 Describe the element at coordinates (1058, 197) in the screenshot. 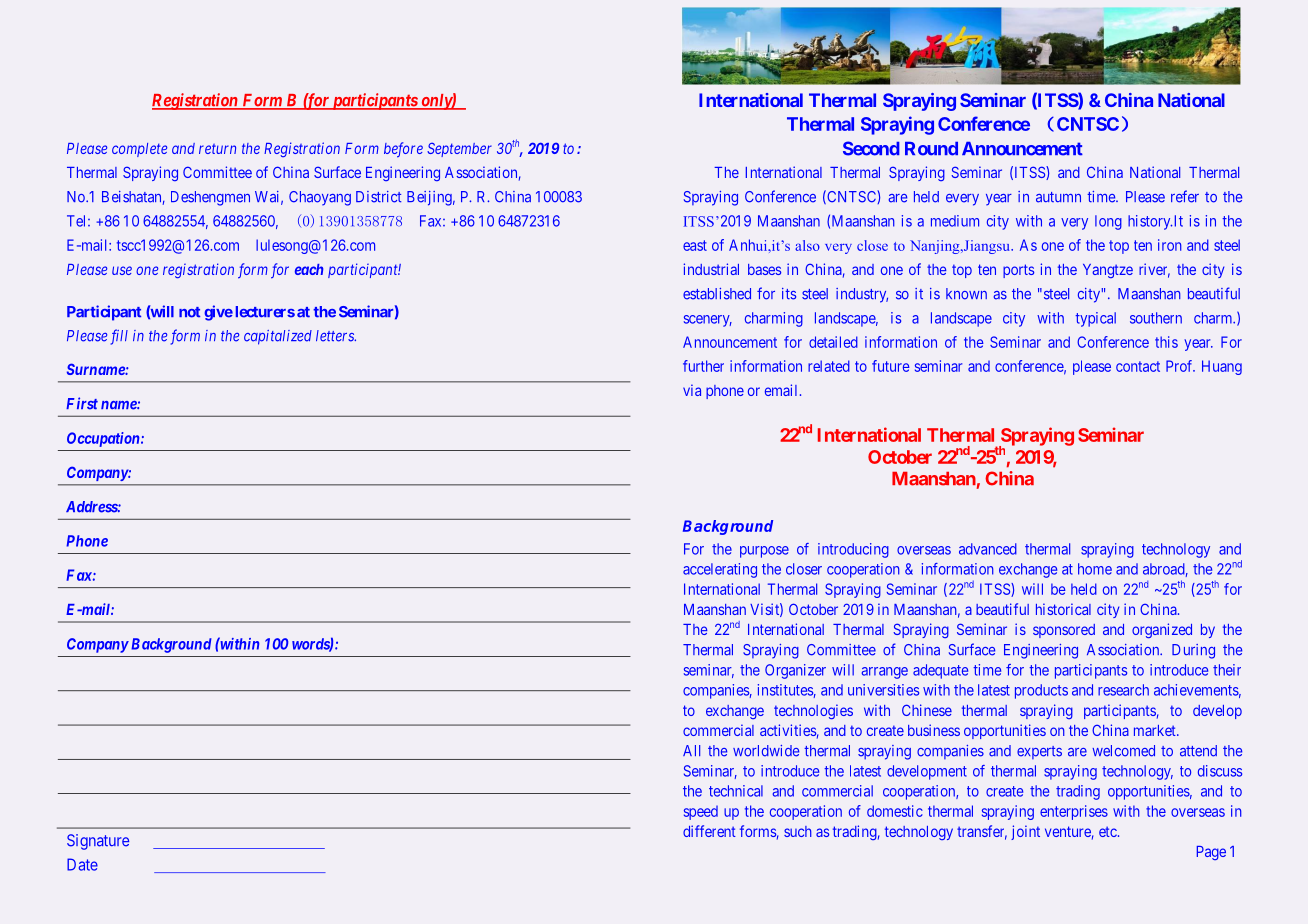

I see `autumn` at that location.
